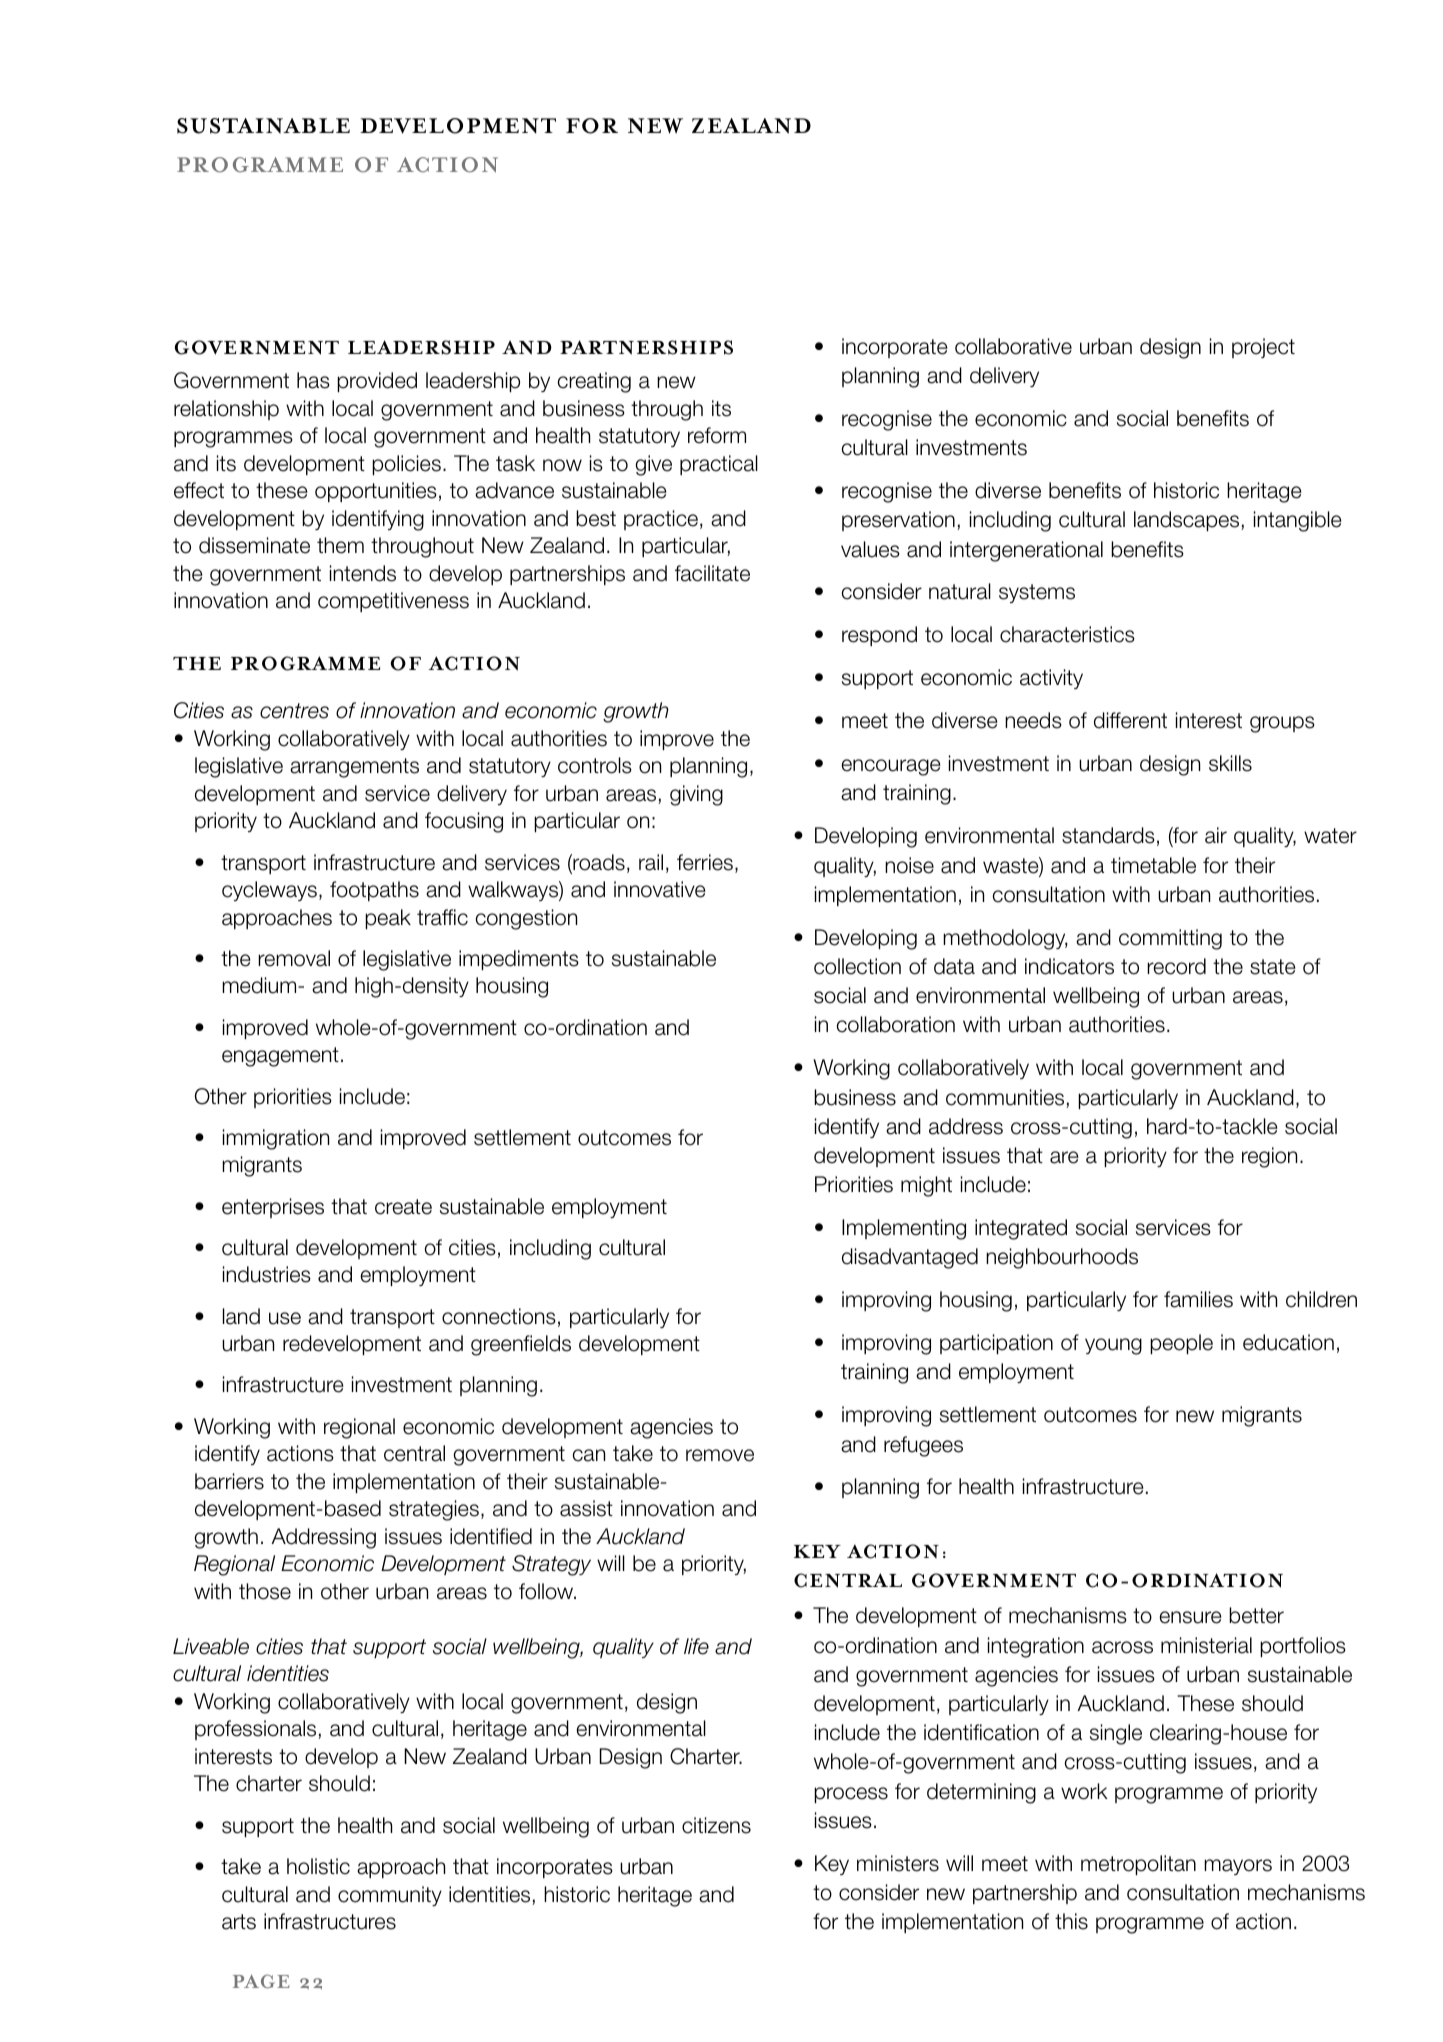  Describe the element at coordinates (926, 1186) in the screenshot. I see `might` at that location.
